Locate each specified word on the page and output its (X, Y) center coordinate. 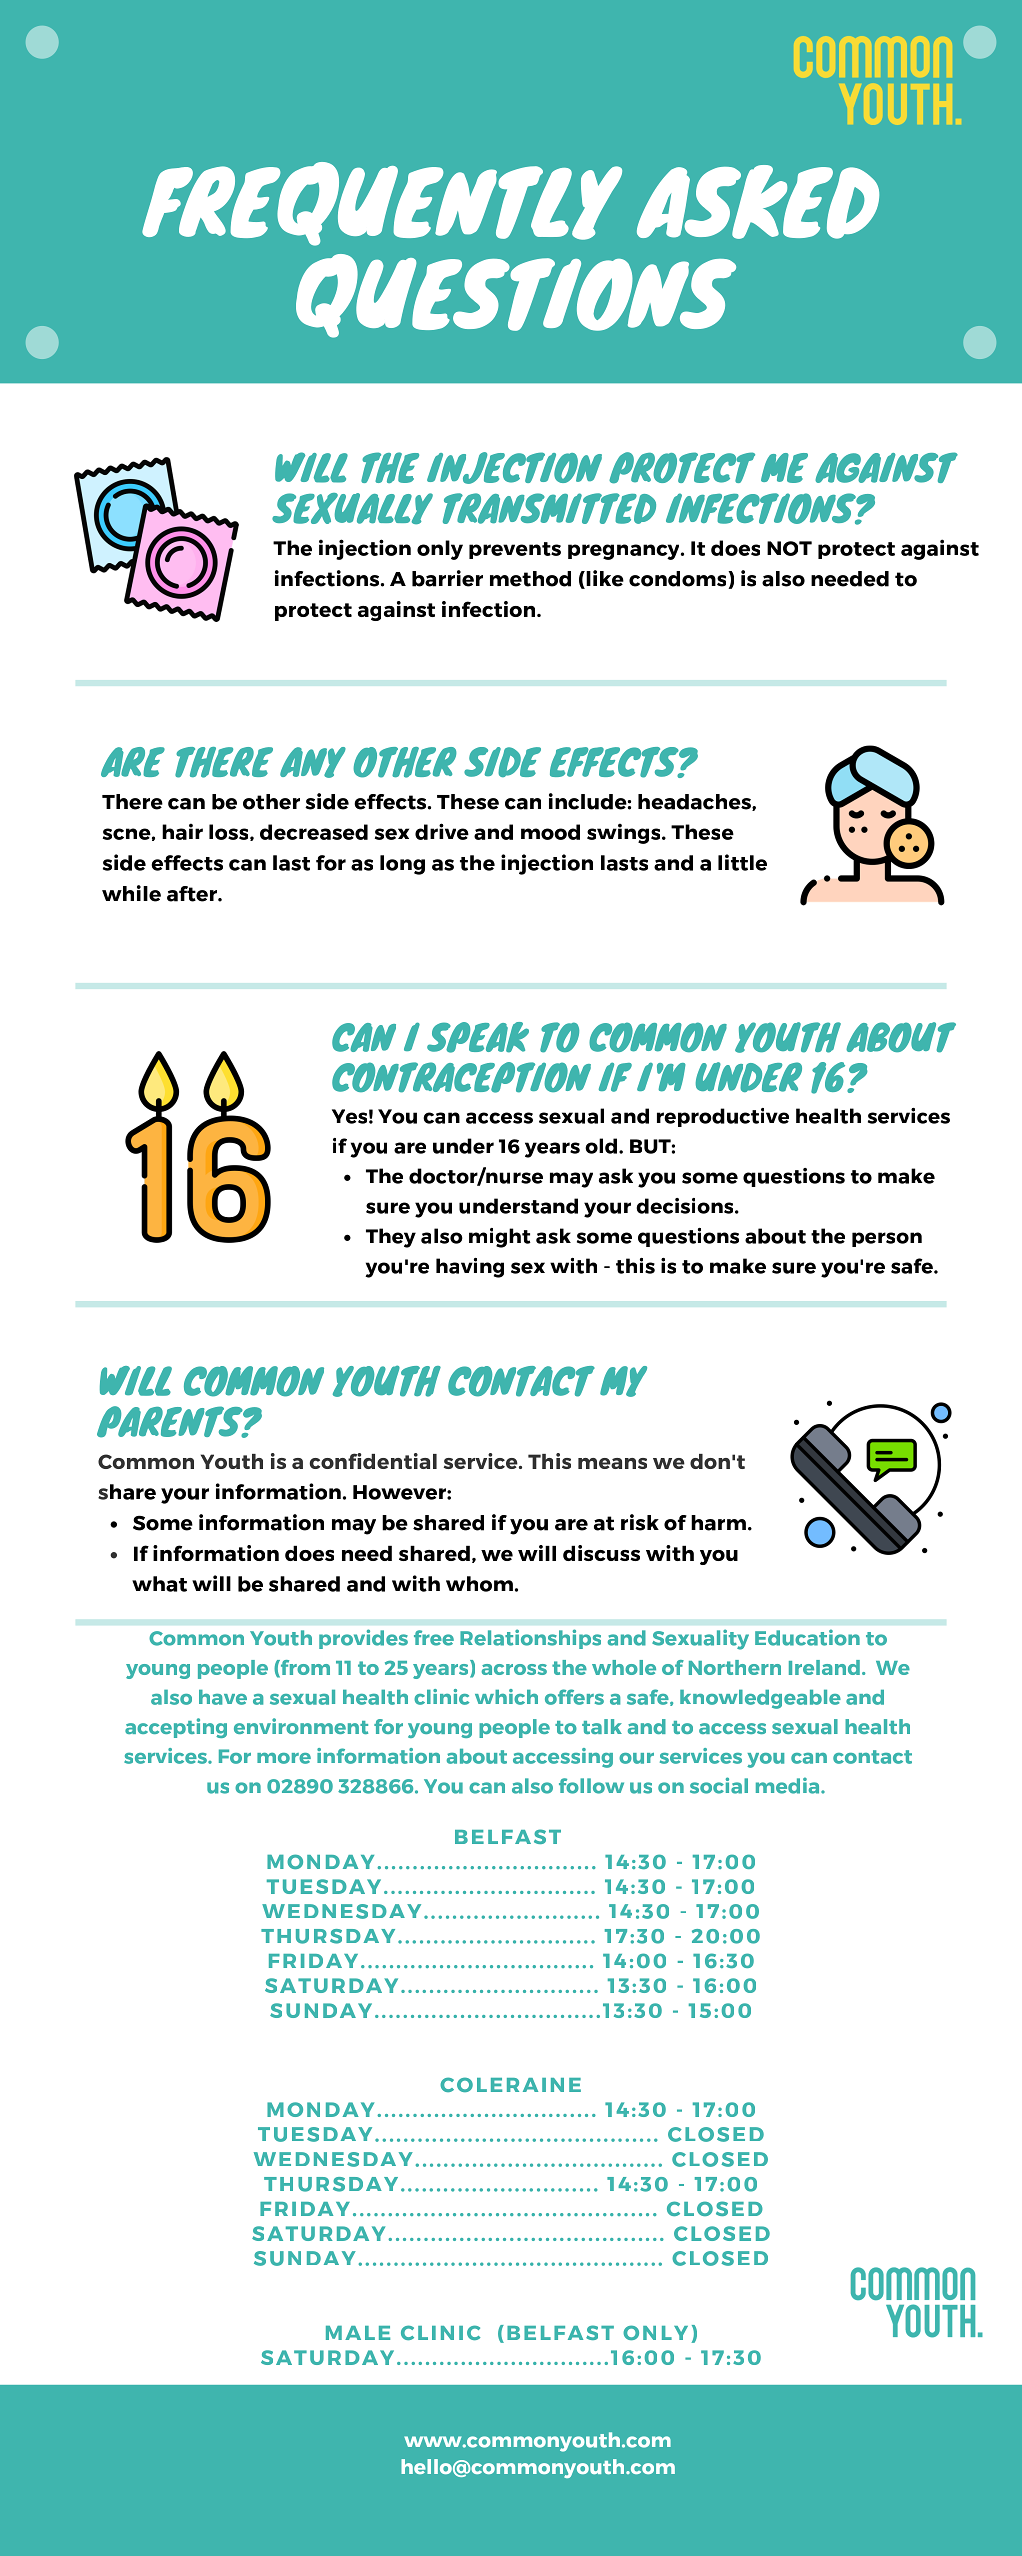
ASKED (758, 202)
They (391, 1238)
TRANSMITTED (549, 508)
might (500, 1238)
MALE (358, 2333)
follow (591, 1786)
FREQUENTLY (382, 204)
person (887, 1239)
